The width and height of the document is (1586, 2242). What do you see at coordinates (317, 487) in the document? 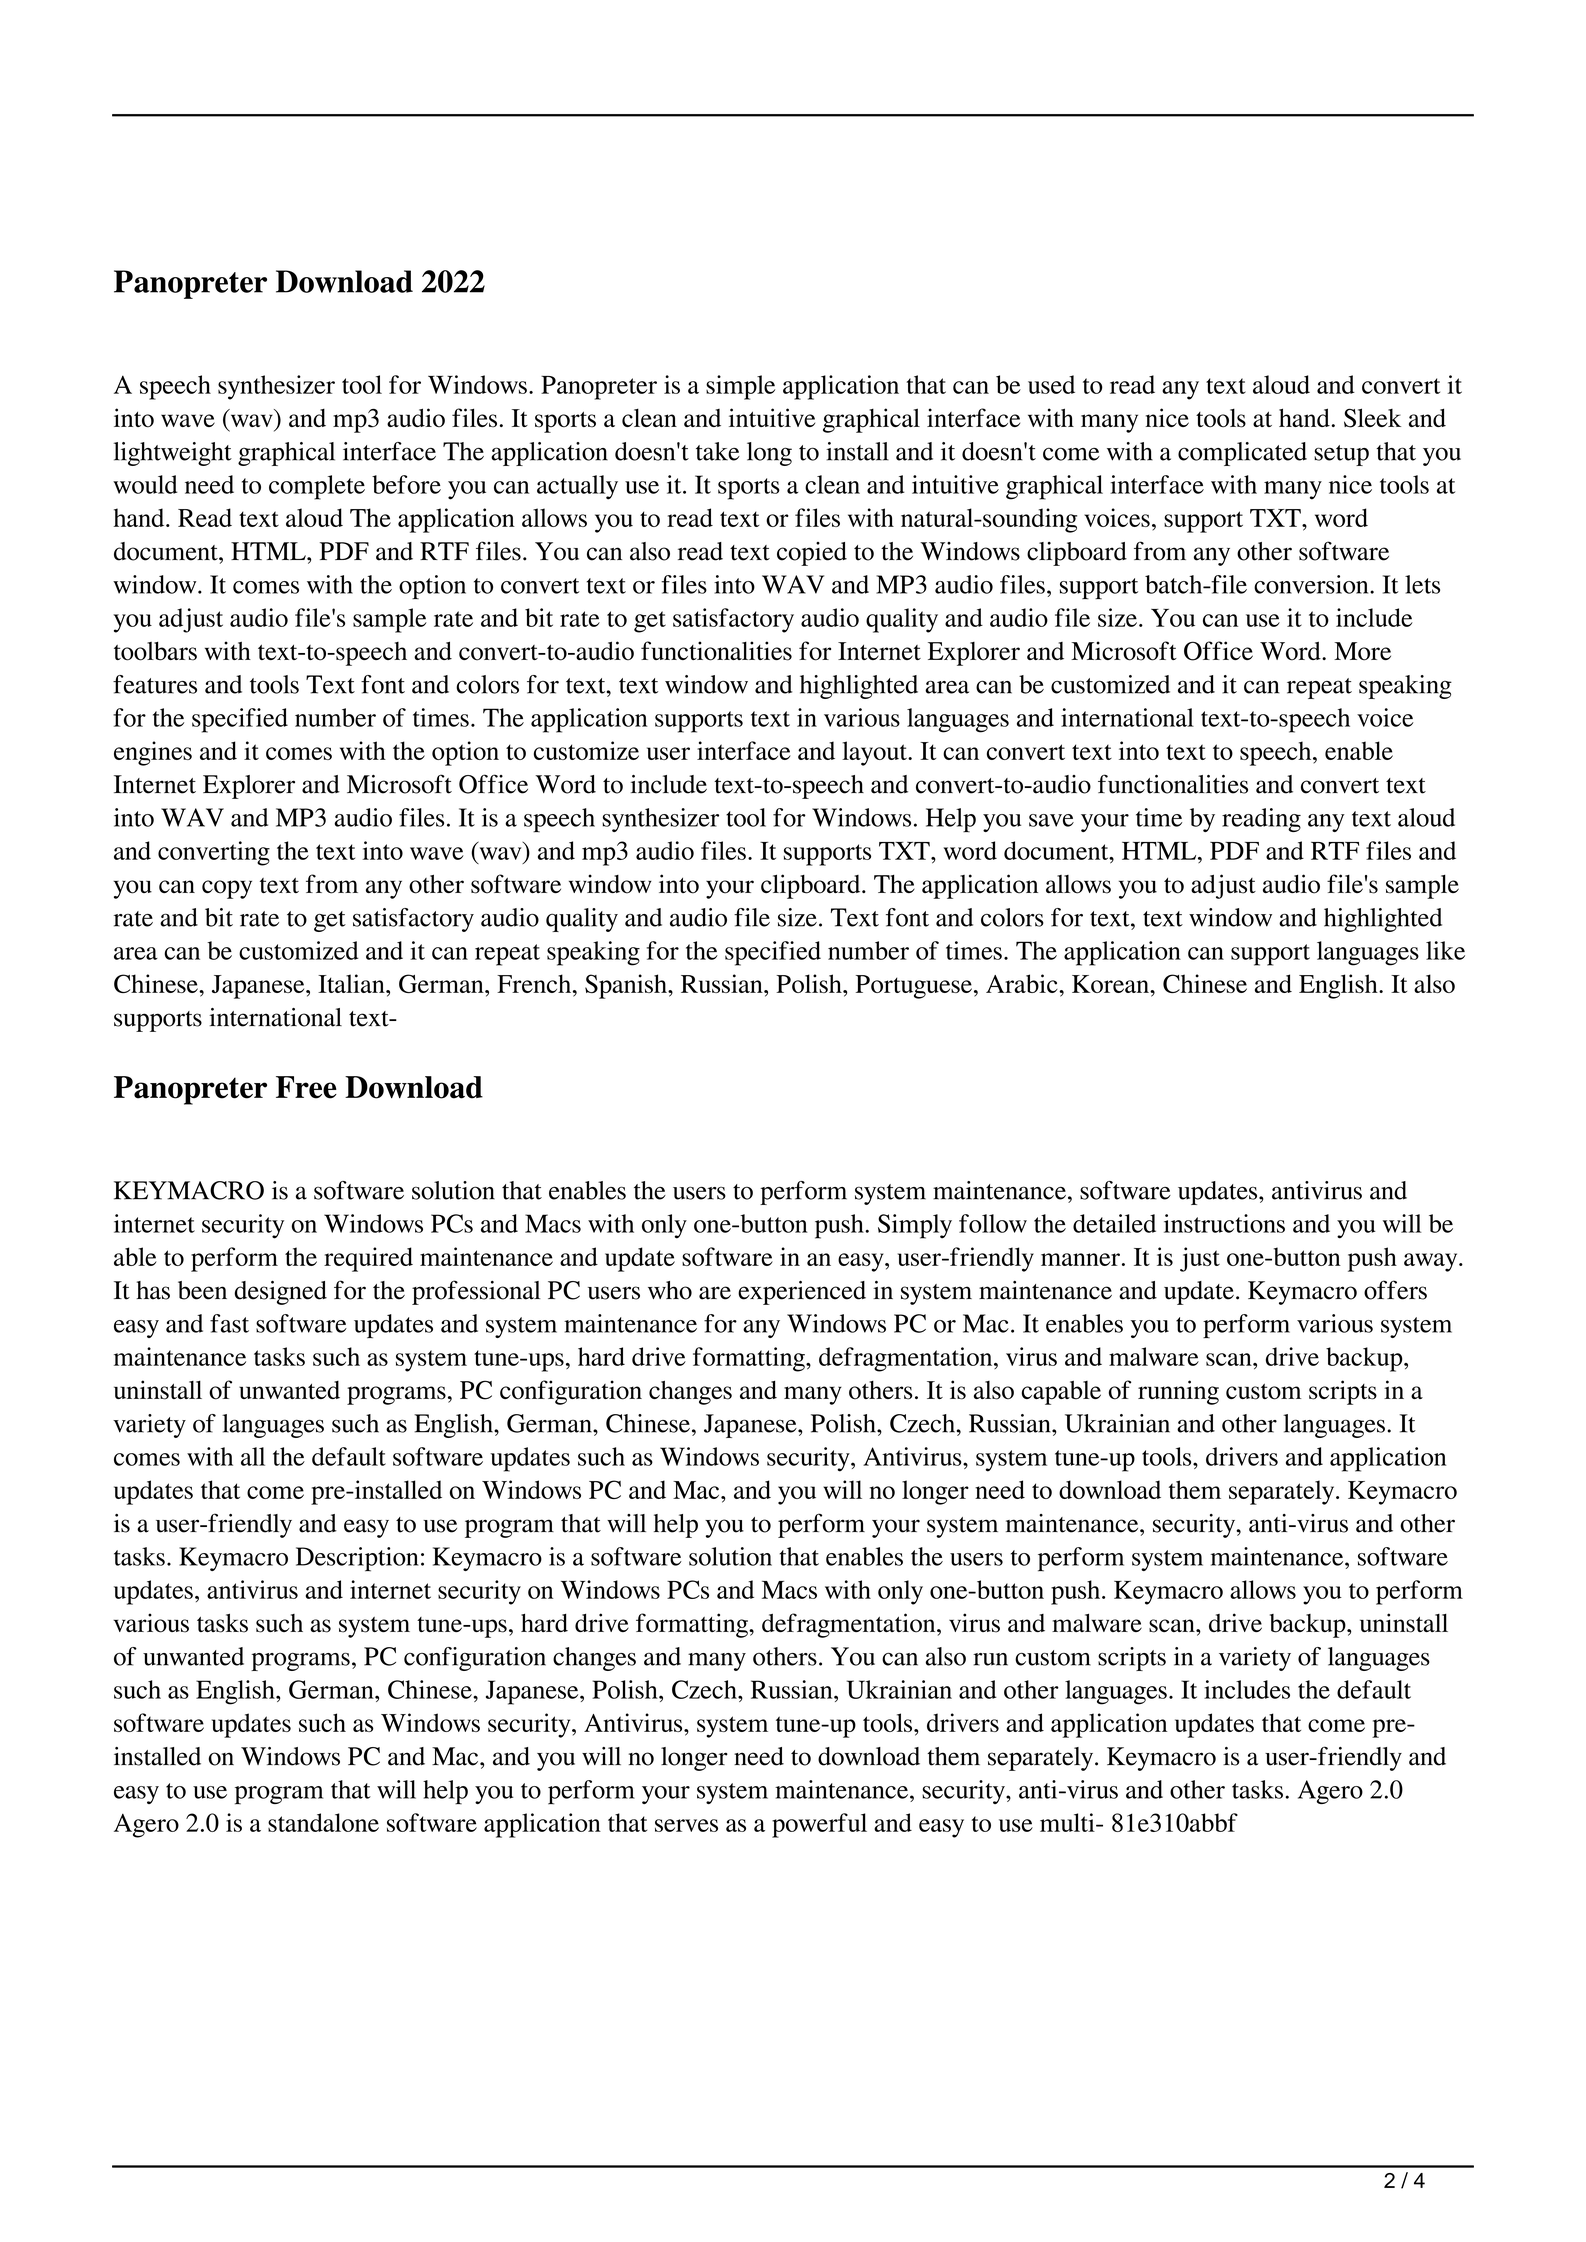
I see `complete` at bounding box center [317, 487].
